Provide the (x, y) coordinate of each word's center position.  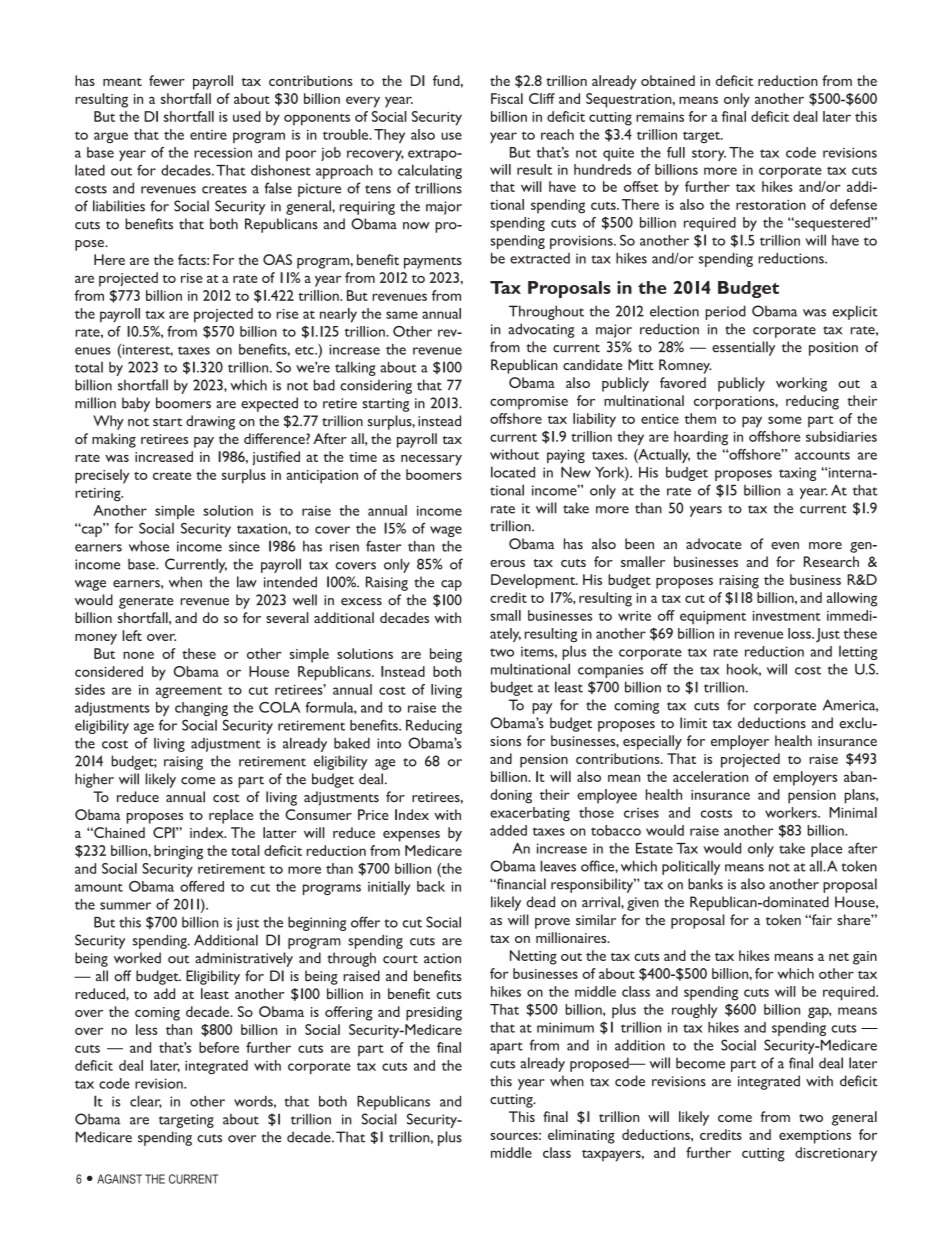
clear (146, 1101)
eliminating (581, 1136)
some (785, 420)
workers (792, 812)
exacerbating (530, 814)
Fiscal (507, 98)
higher (94, 780)
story (709, 155)
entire (208, 135)
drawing (210, 422)
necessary (431, 460)
